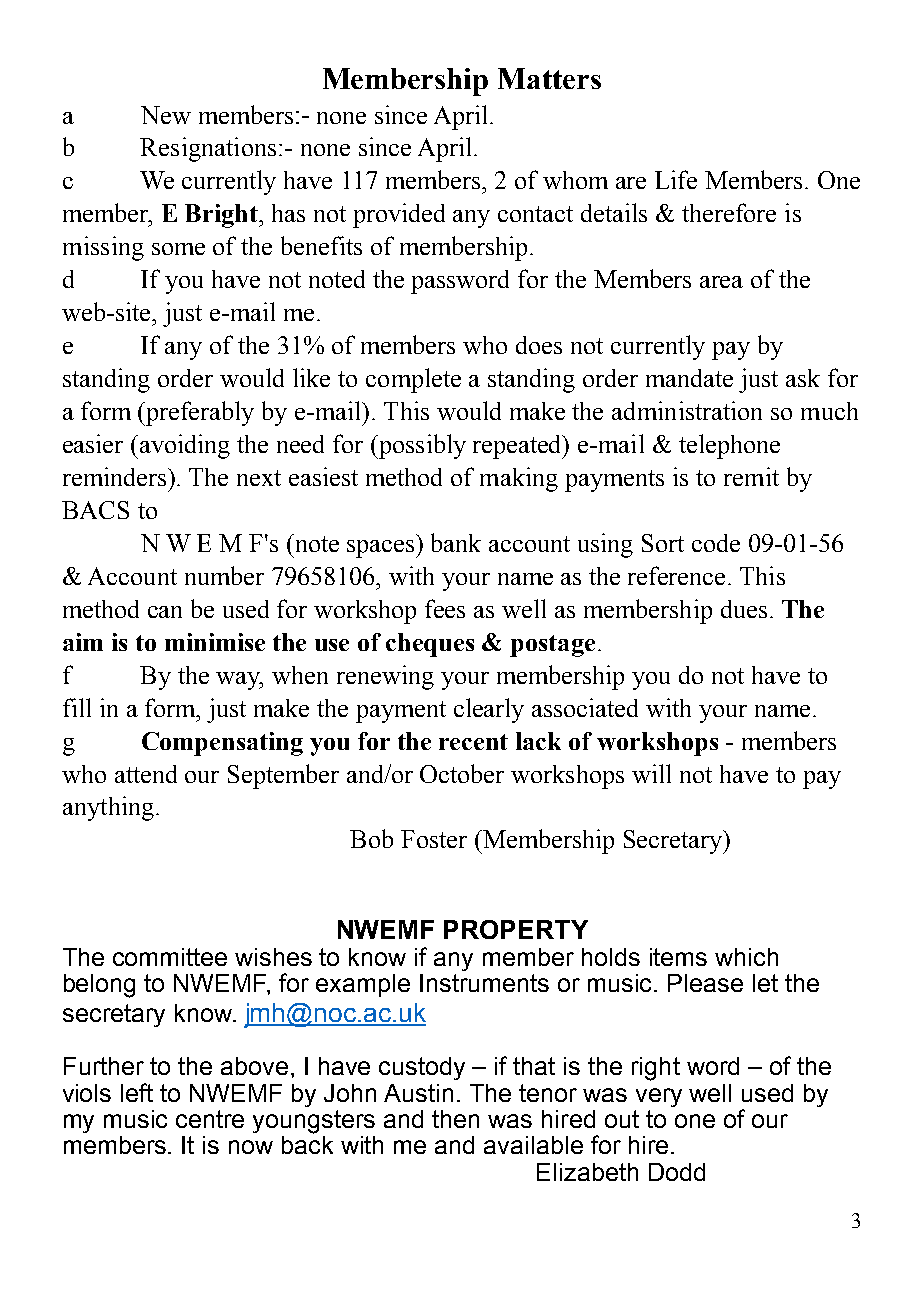 This screenshot has width=924, height=1307. What do you see at coordinates (288, 213) in the screenshot?
I see `has` at bounding box center [288, 213].
